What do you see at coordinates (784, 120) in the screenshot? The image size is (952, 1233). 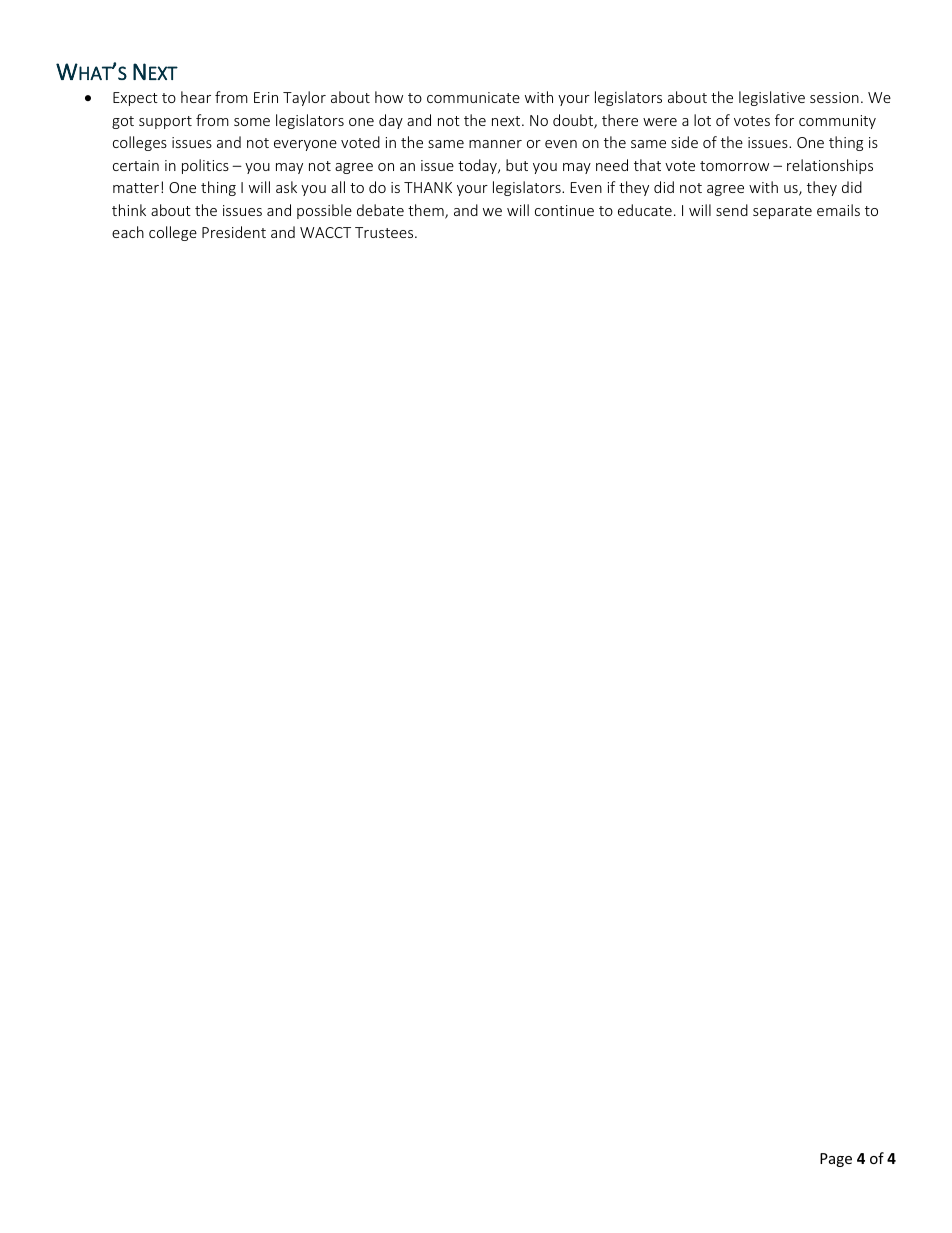 I see `for` at bounding box center [784, 120].
